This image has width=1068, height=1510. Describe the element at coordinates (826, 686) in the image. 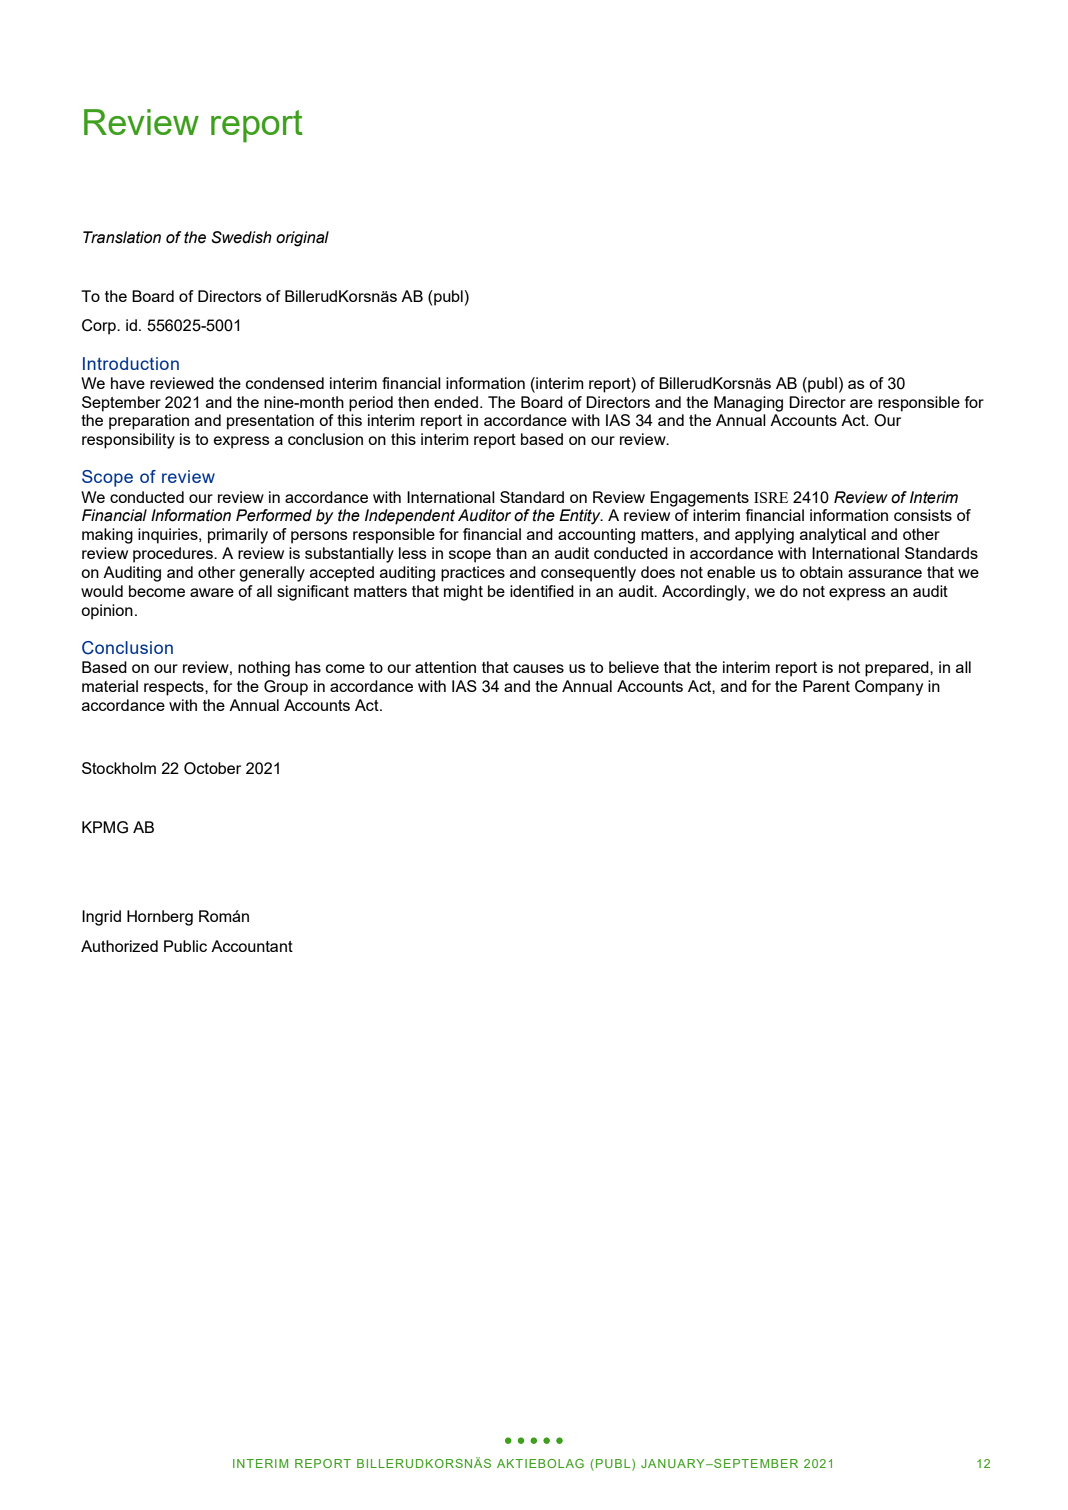

I see `Parent` at that location.
